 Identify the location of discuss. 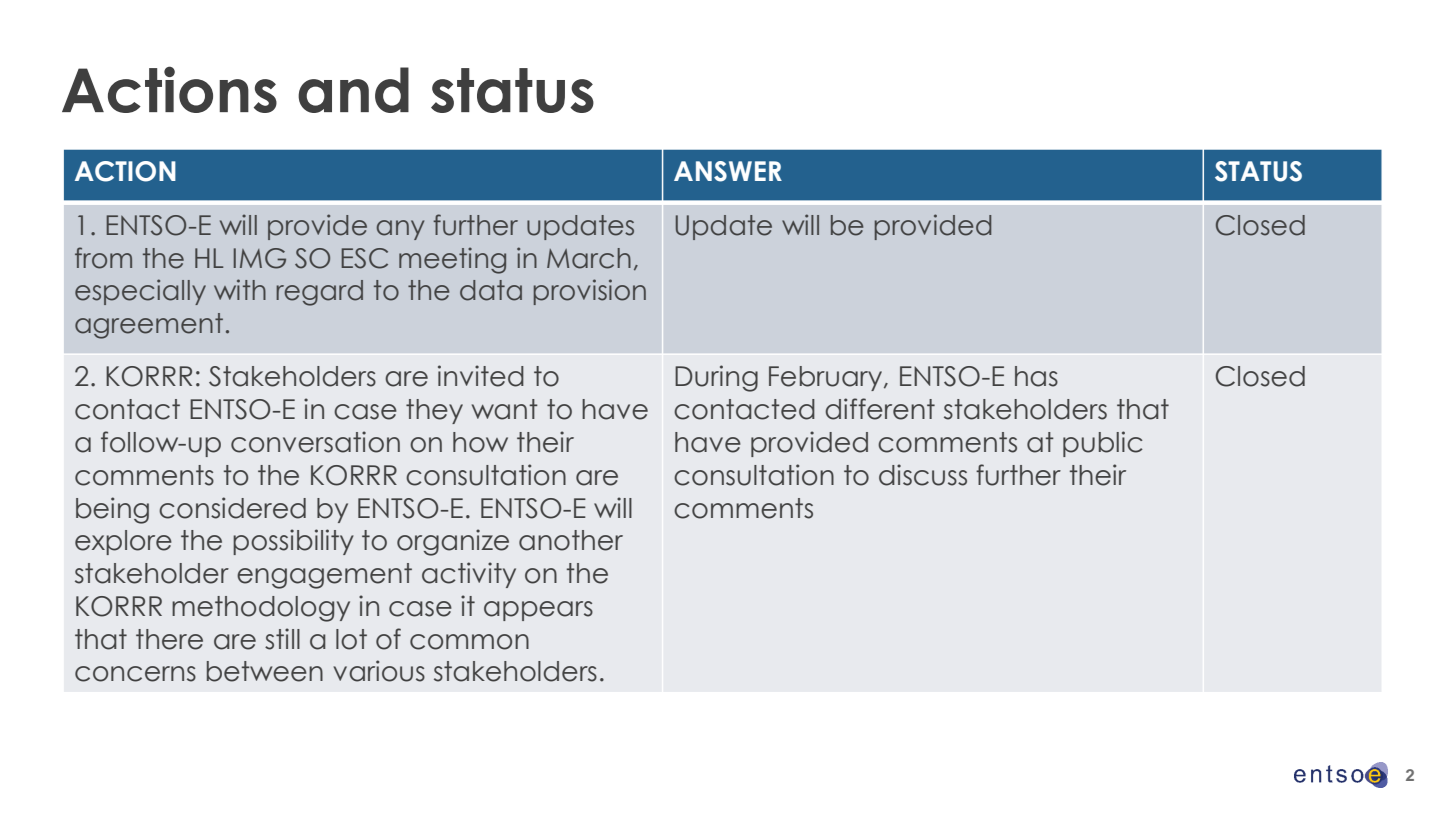
(923, 475).
